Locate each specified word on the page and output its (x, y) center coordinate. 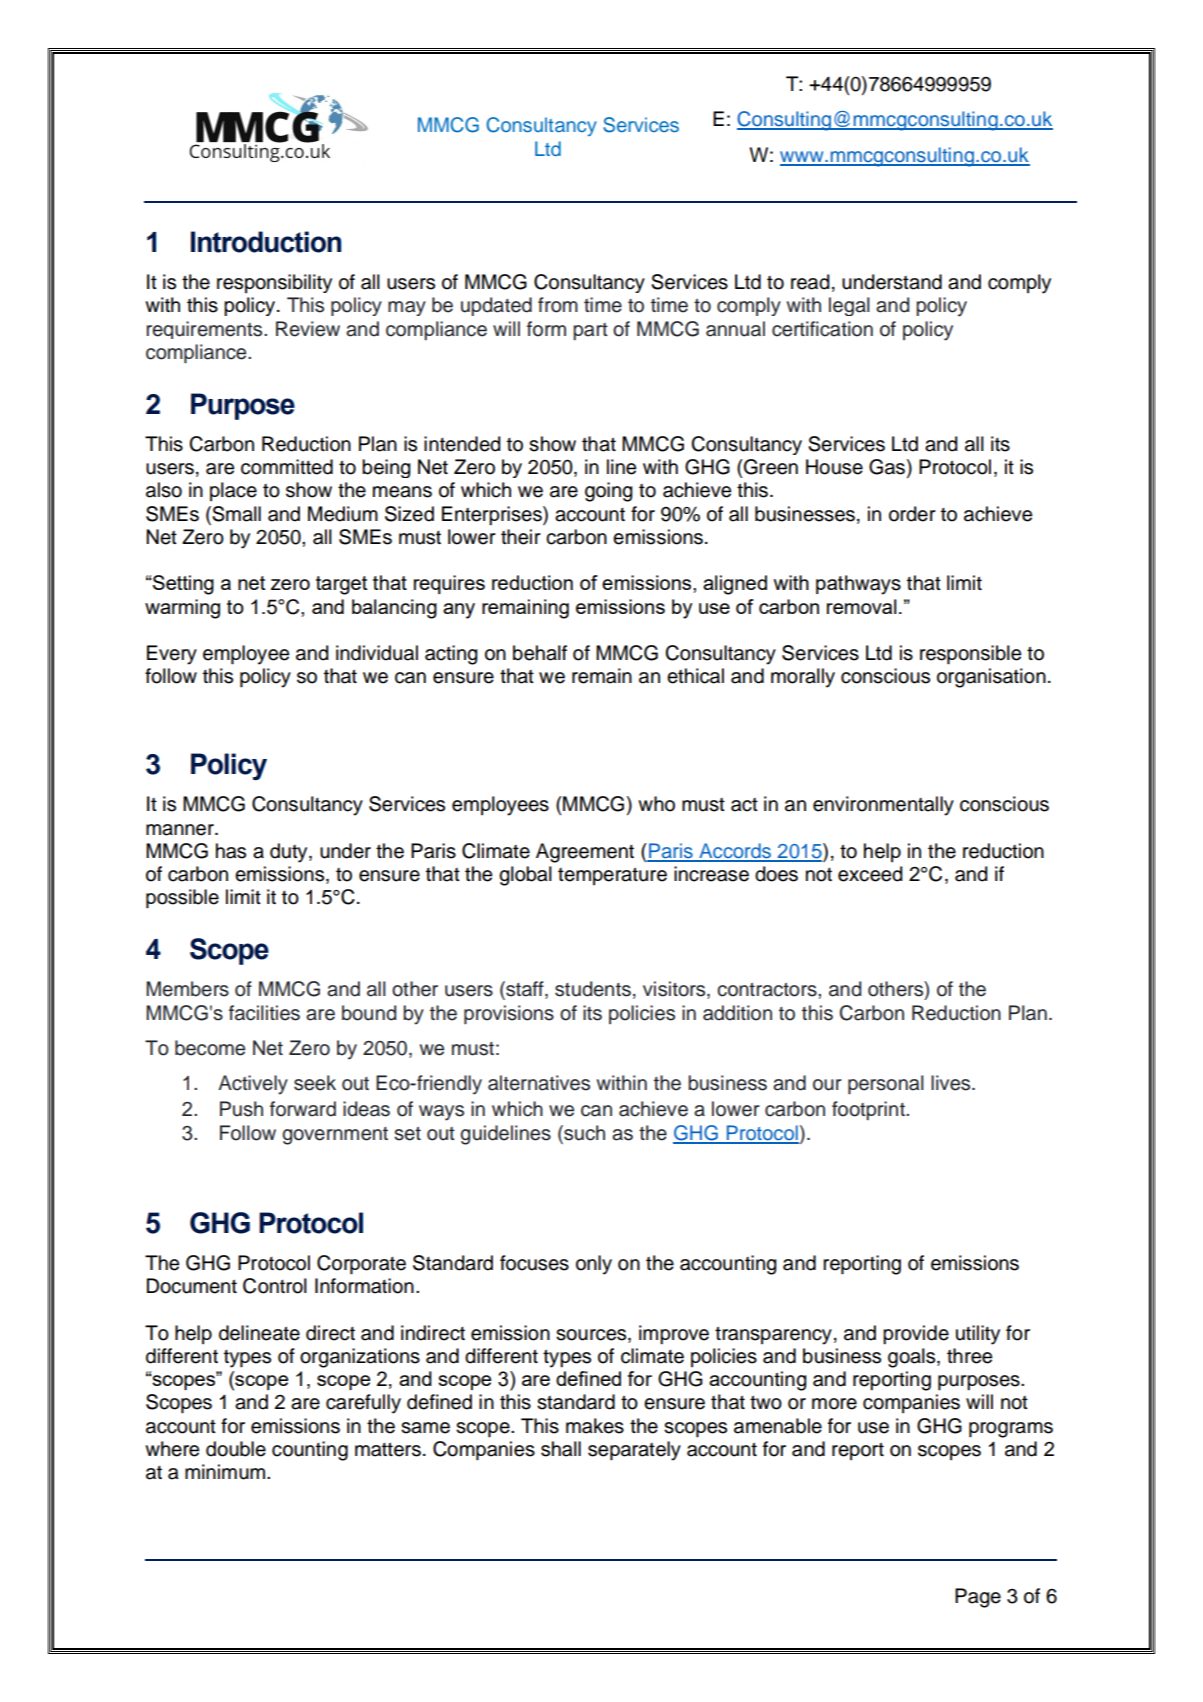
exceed (870, 874)
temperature (612, 876)
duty (290, 853)
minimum (226, 1472)
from (558, 305)
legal (849, 306)
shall (561, 1449)
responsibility (274, 283)
